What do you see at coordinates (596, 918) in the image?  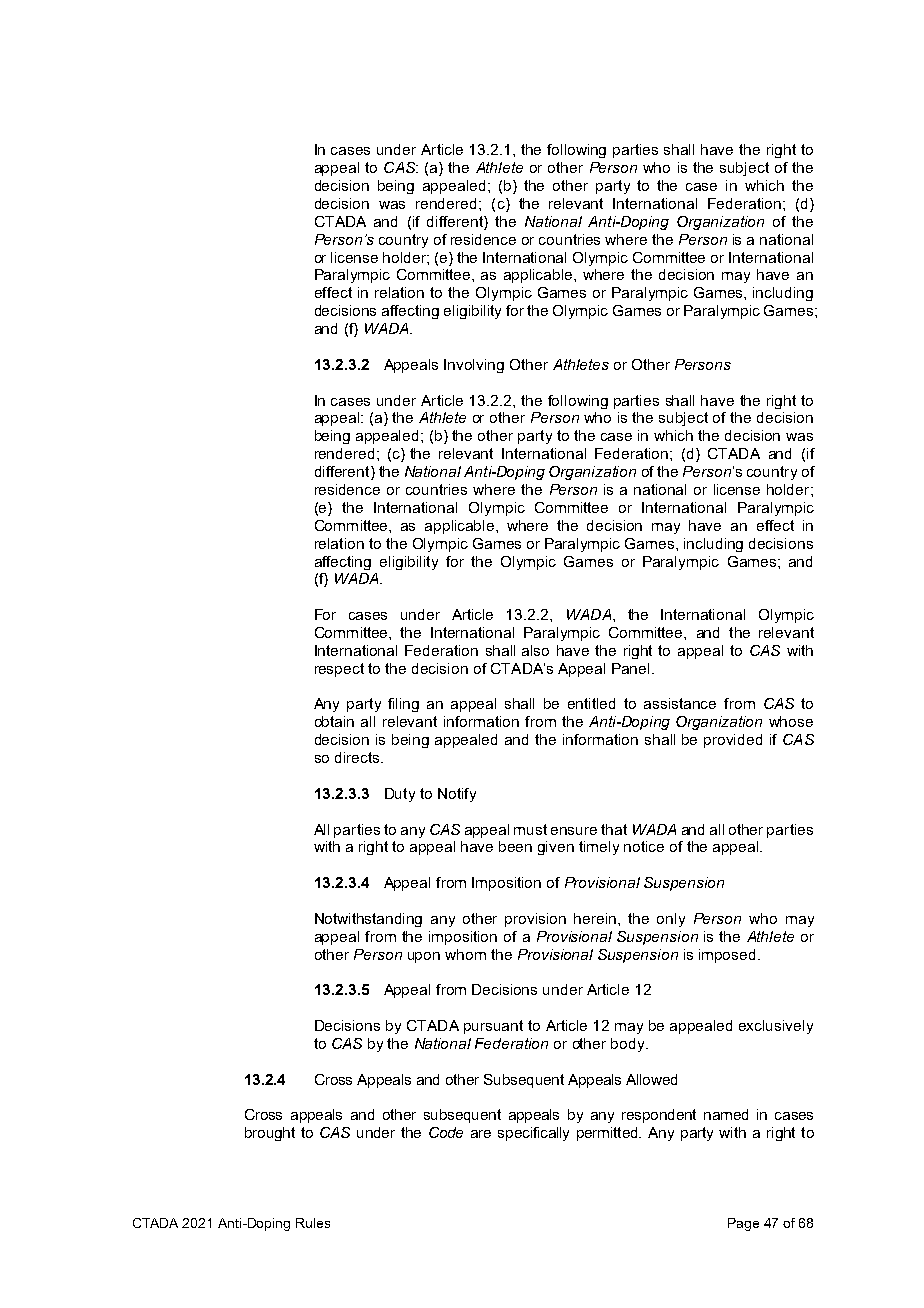 I see `herein` at bounding box center [596, 918].
